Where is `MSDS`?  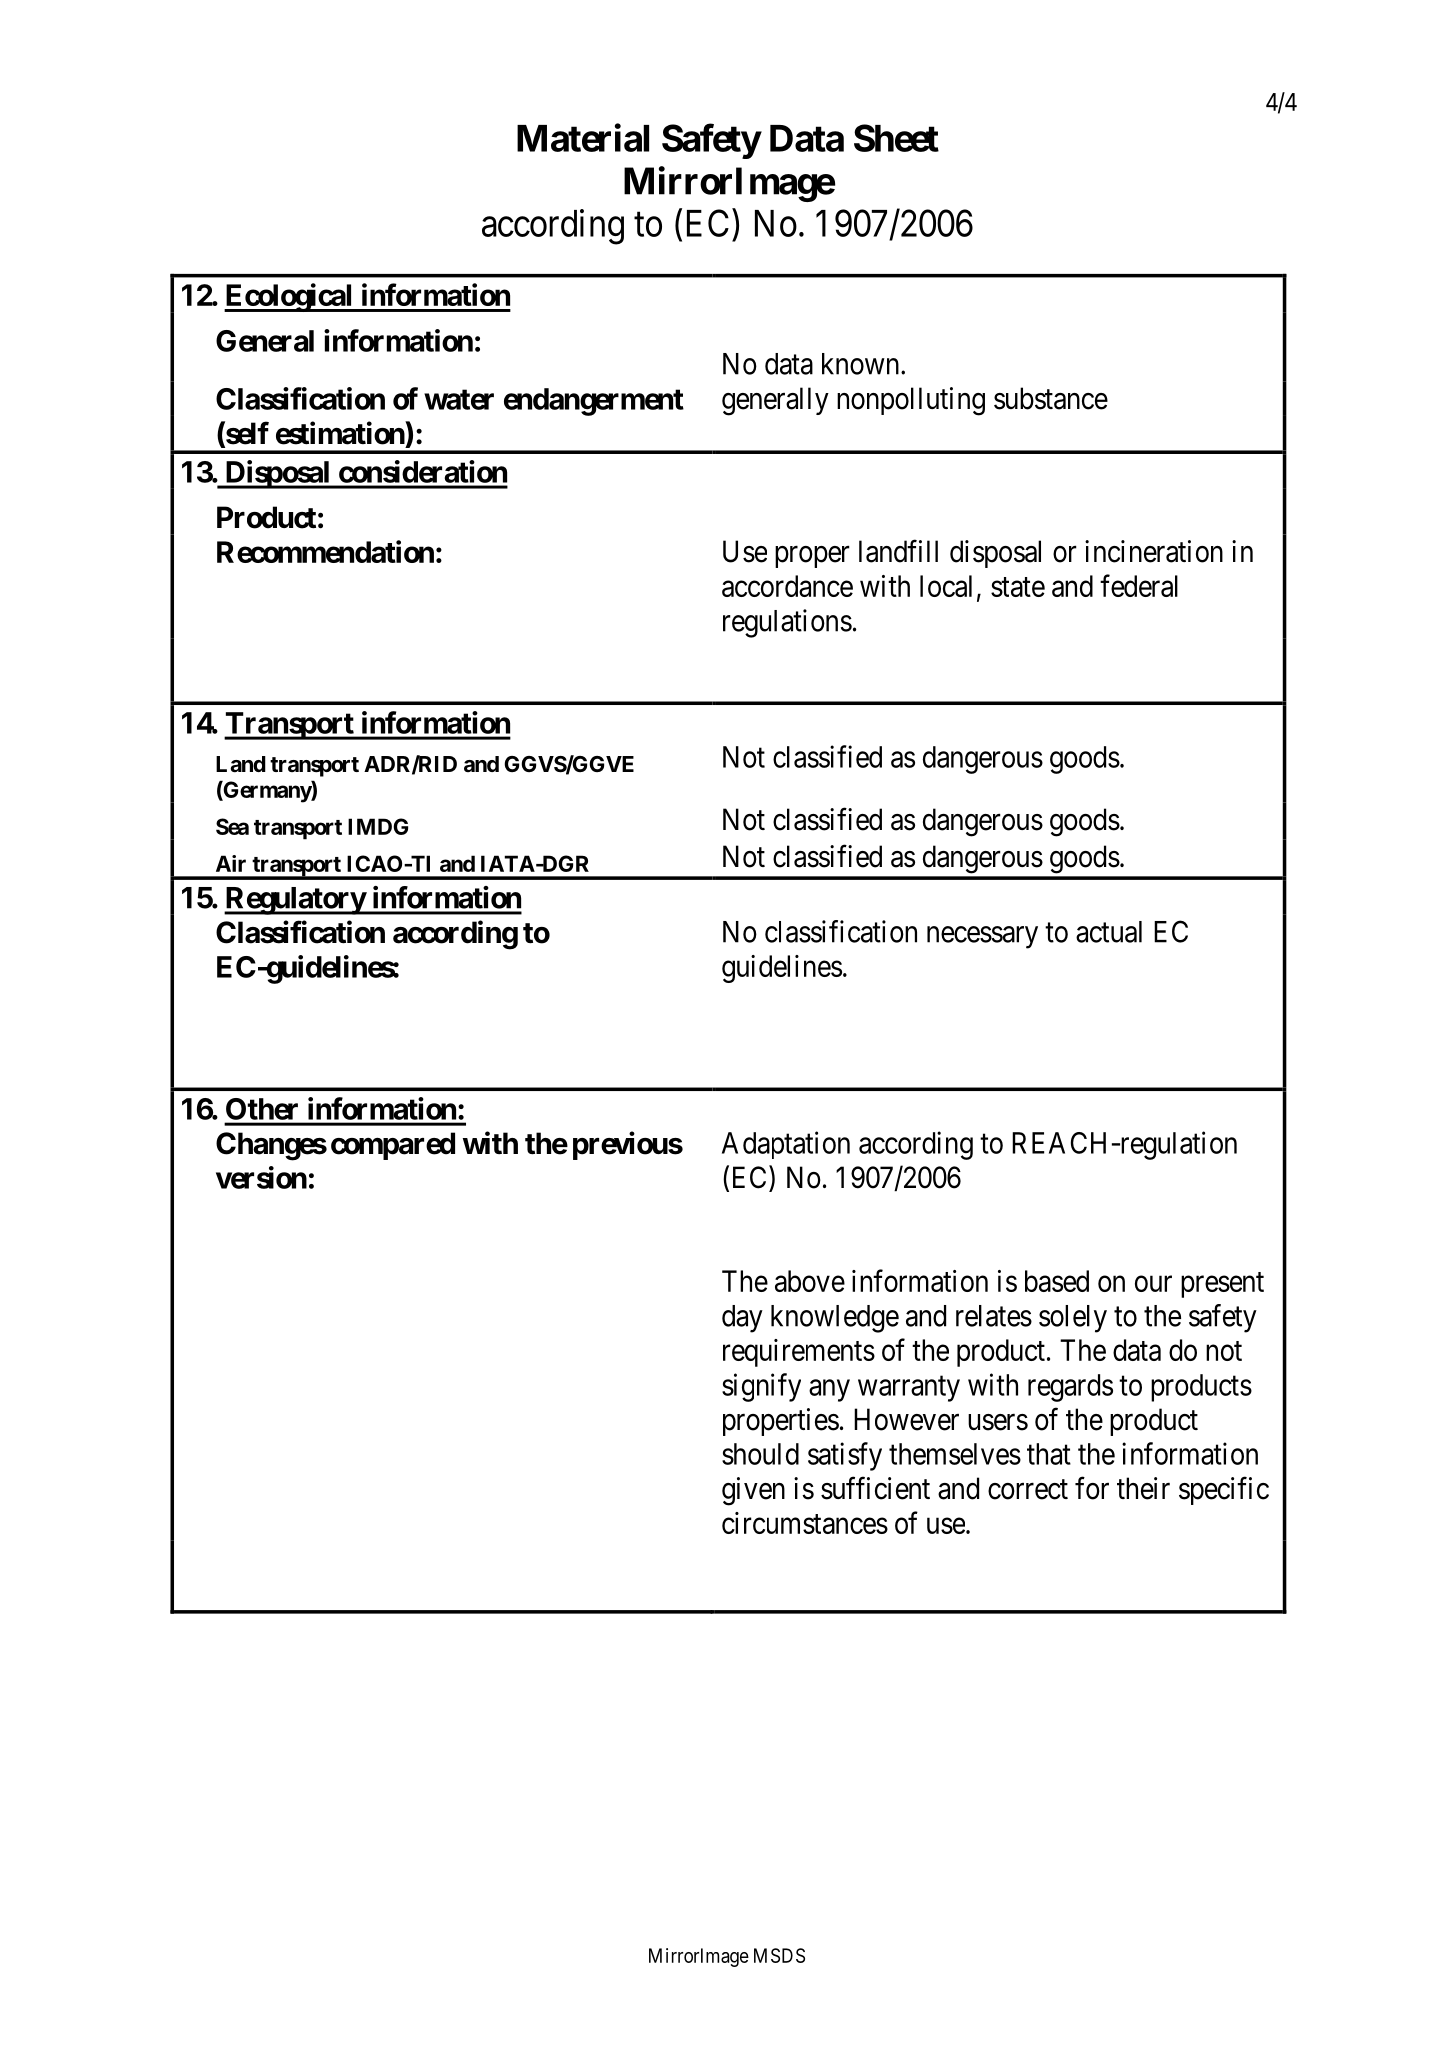
MSDS is located at coordinates (779, 1955).
